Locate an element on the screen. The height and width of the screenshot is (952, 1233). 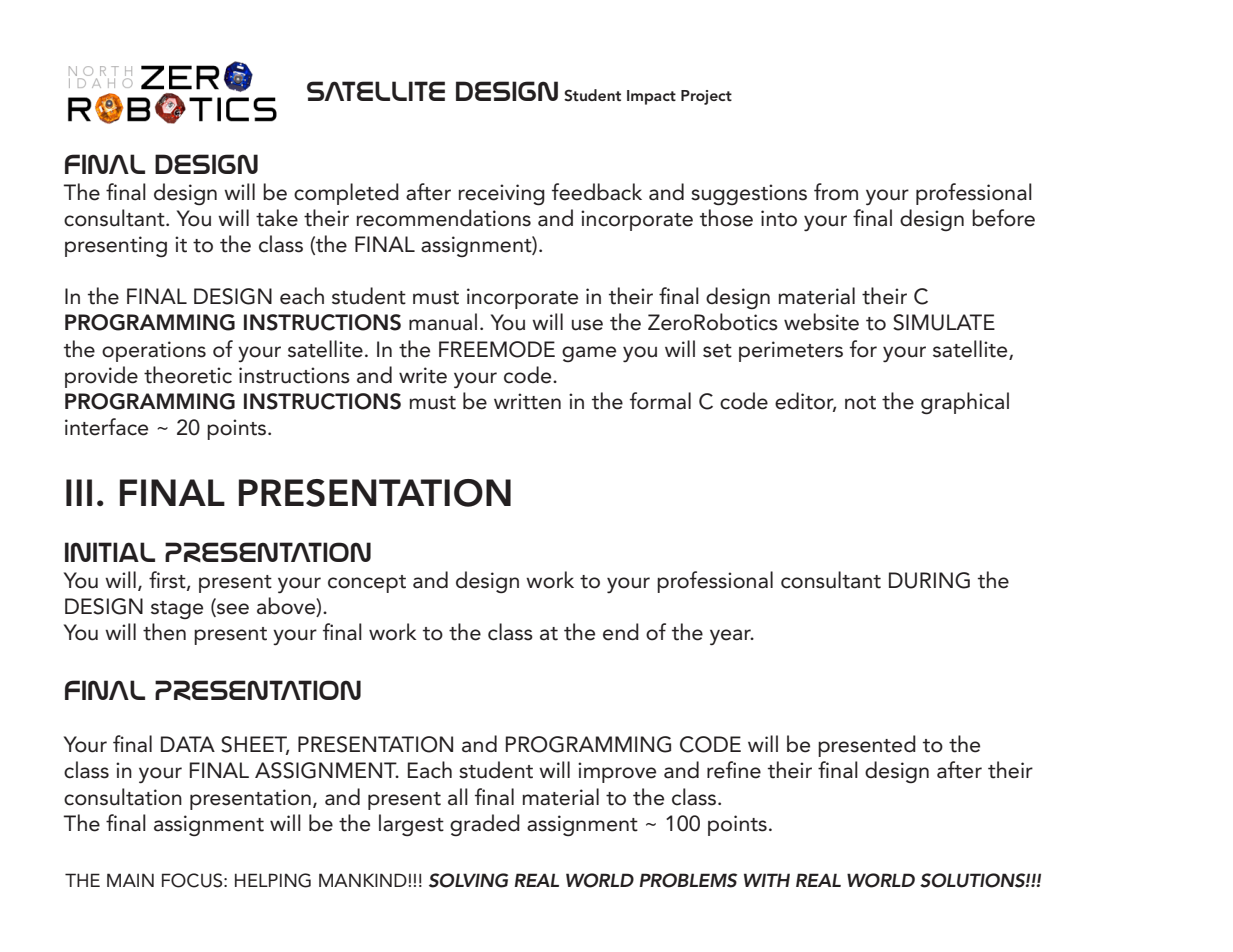
Impact is located at coordinates (651, 97).
